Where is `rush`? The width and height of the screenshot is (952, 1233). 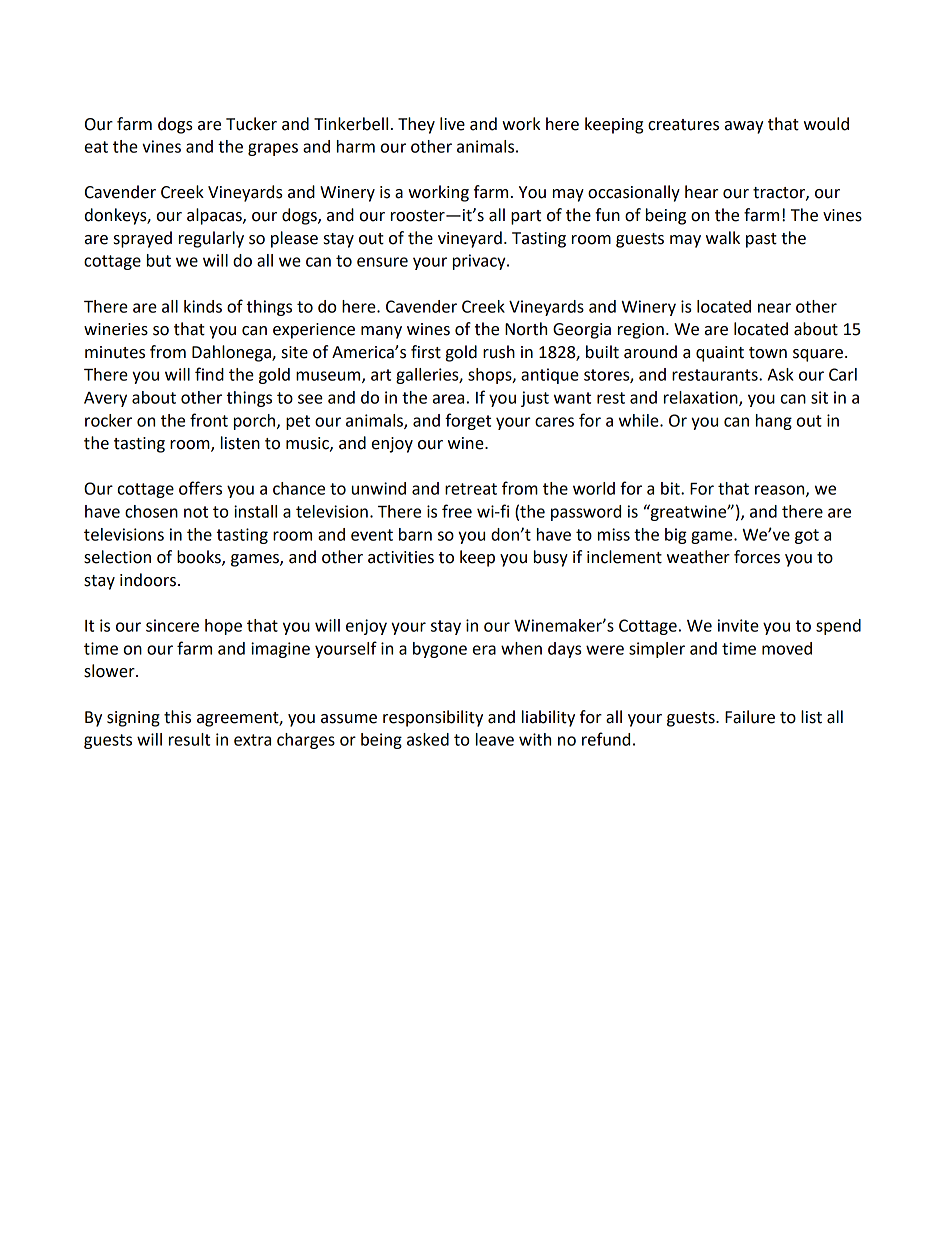
rush is located at coordinates (499, 352).
